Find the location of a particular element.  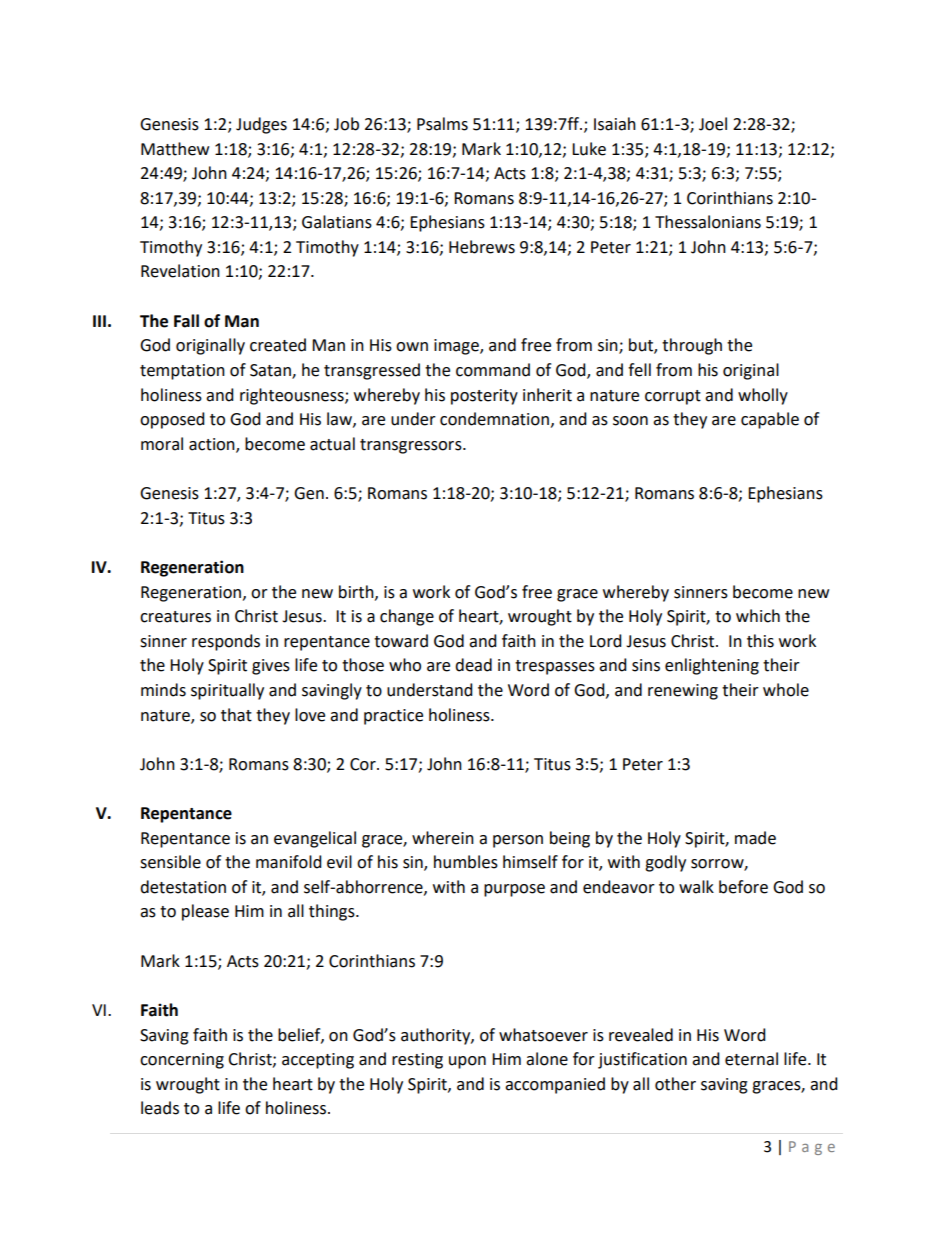

Joel is located at coordinates (713, 124).
